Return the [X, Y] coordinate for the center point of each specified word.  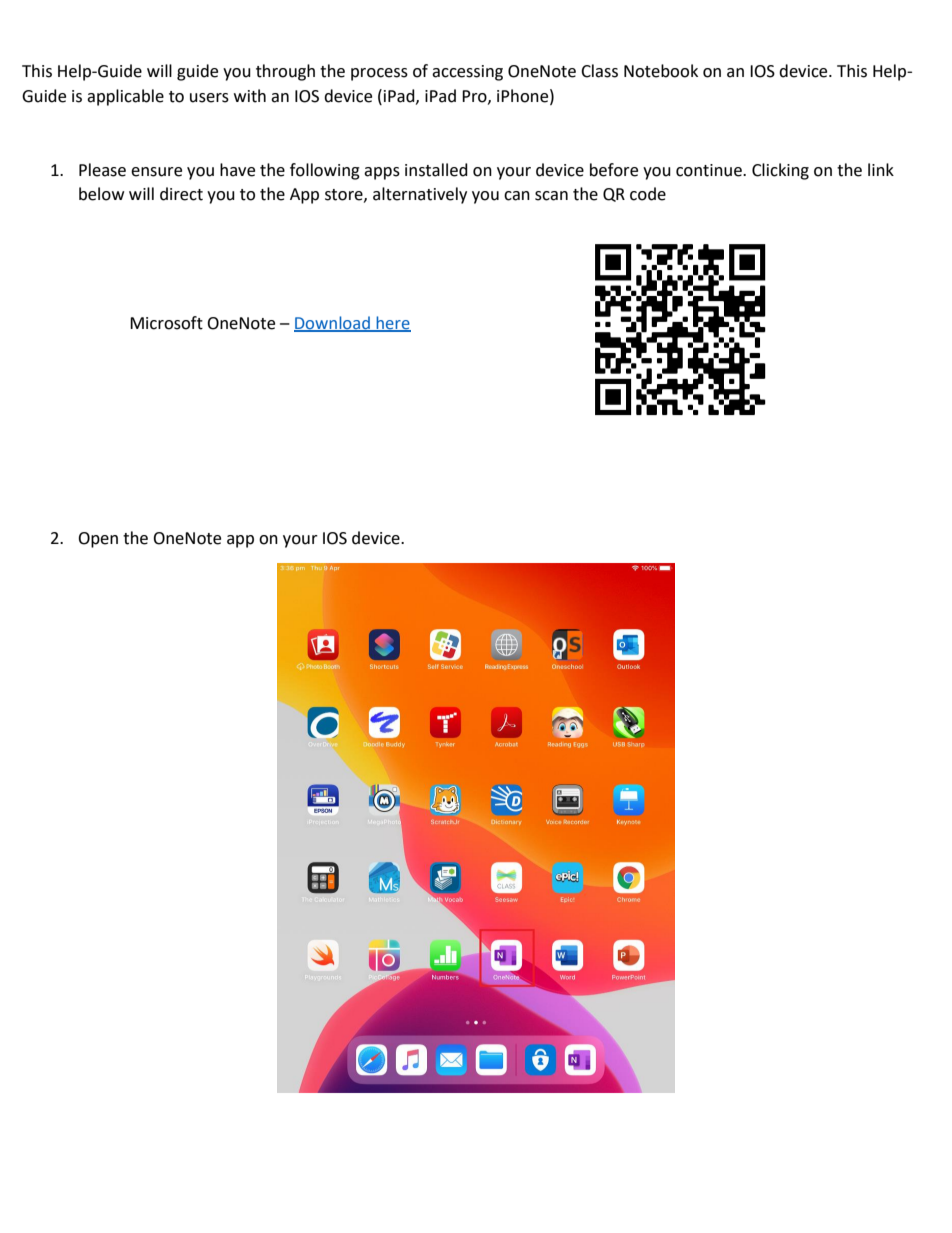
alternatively [420, 195]
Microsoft [166, 323]
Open [98, 540]
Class [599, 71]
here [392, 323]
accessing [467, 73]
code [648, 194]
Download [333, 323]
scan [551, 196]
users [209, 98]
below [101, 194]
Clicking [780, 171]
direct [181, 194]
